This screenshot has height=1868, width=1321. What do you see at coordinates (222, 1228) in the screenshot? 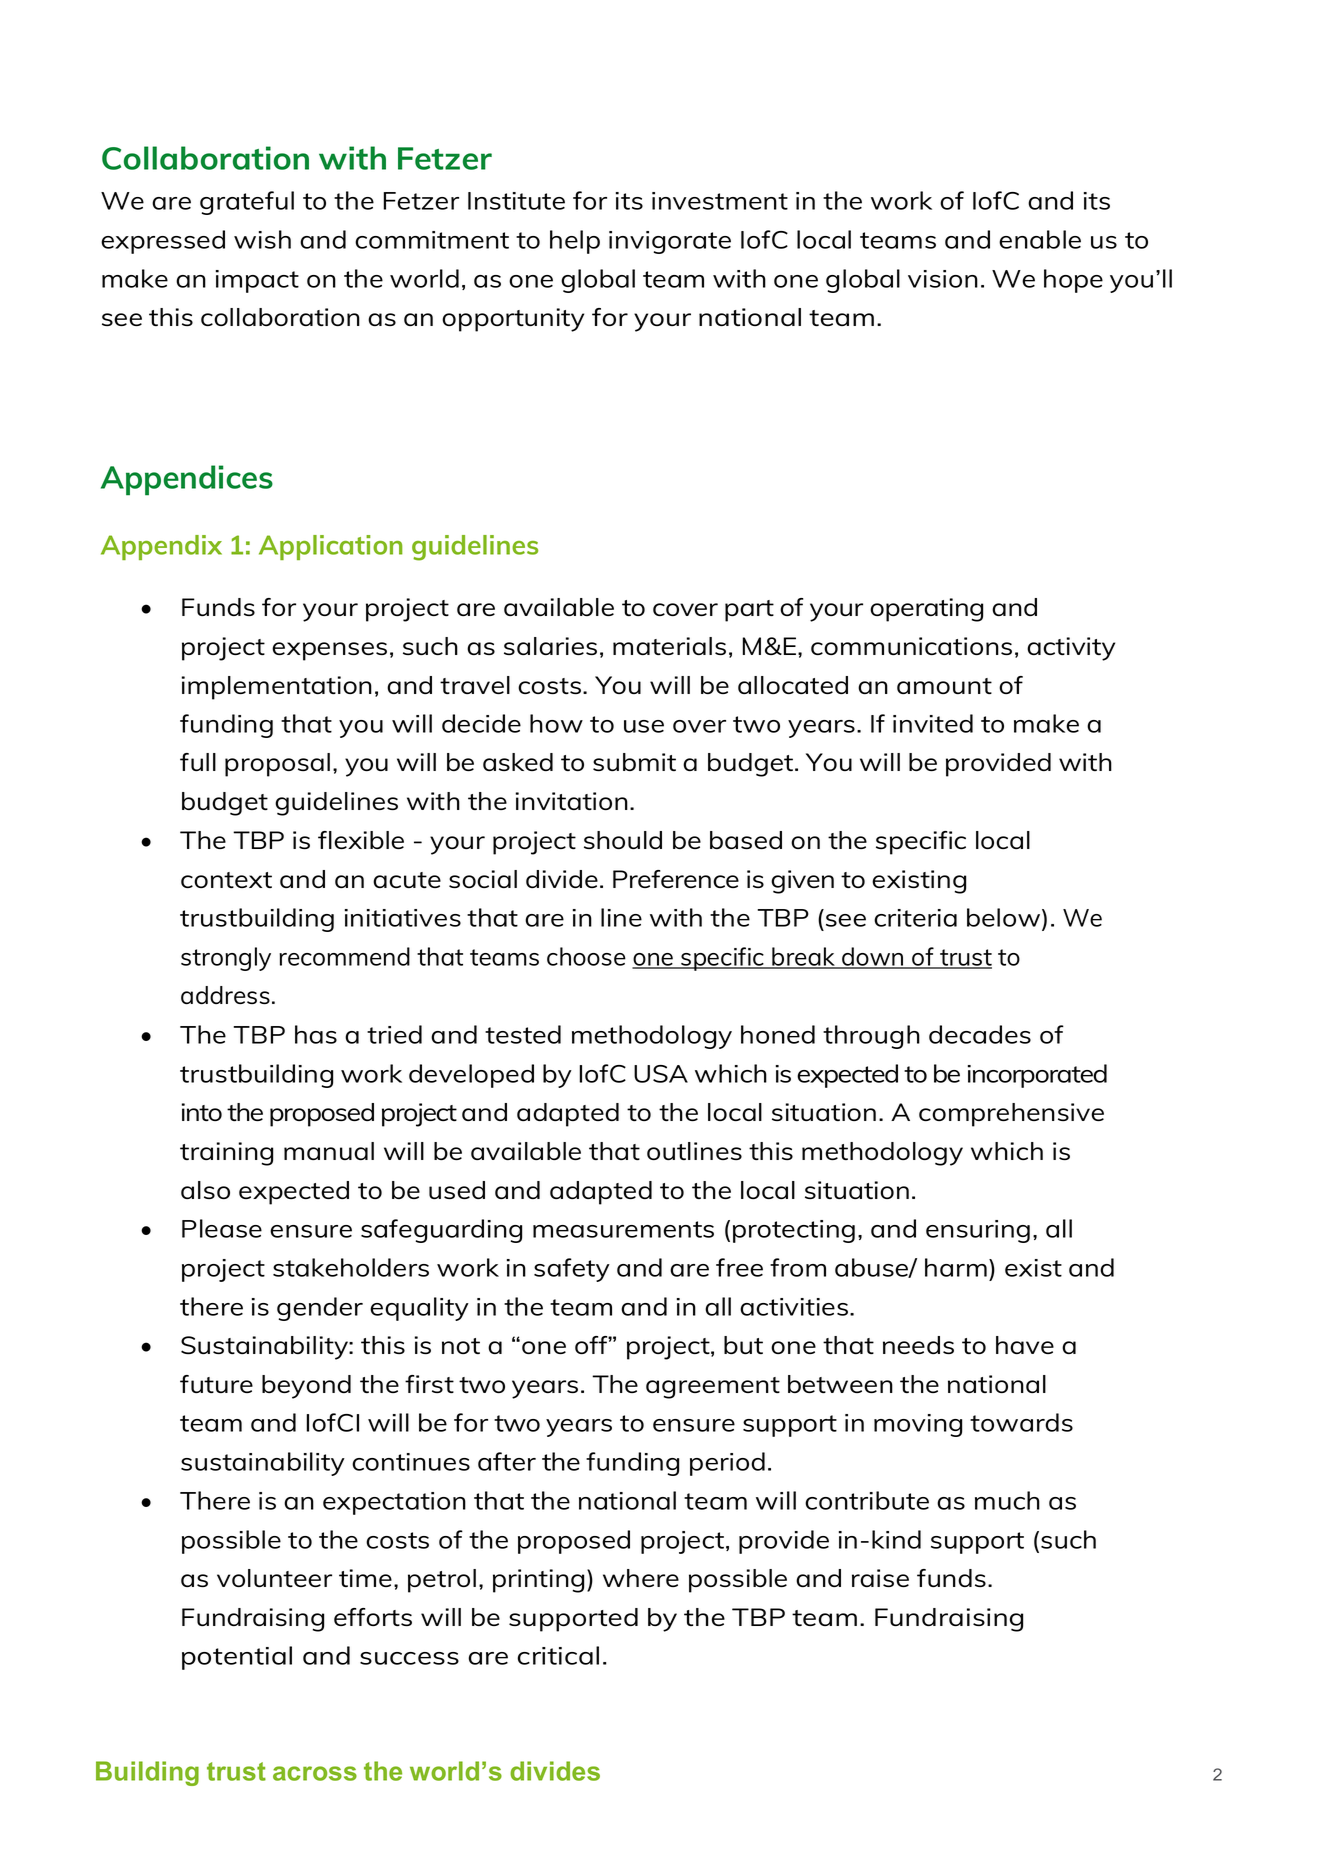
I see `Please` at bounding box center [222, 1228].
